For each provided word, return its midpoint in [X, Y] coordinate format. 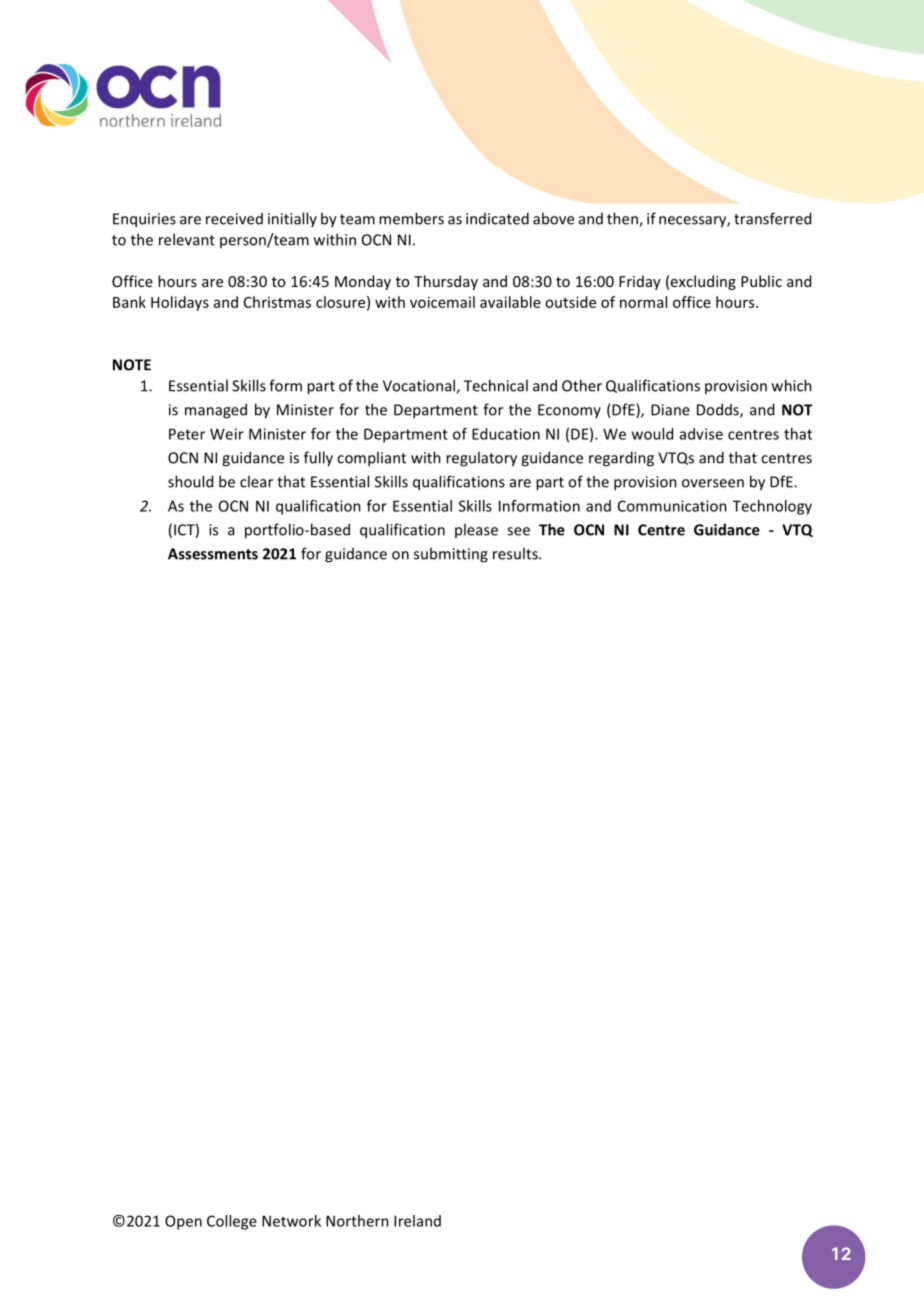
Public [761, 281]
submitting [451, 555]
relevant [187, 239]
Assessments [213, 554]
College [232, 1222]
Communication [672, 506]
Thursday [446, 282]
